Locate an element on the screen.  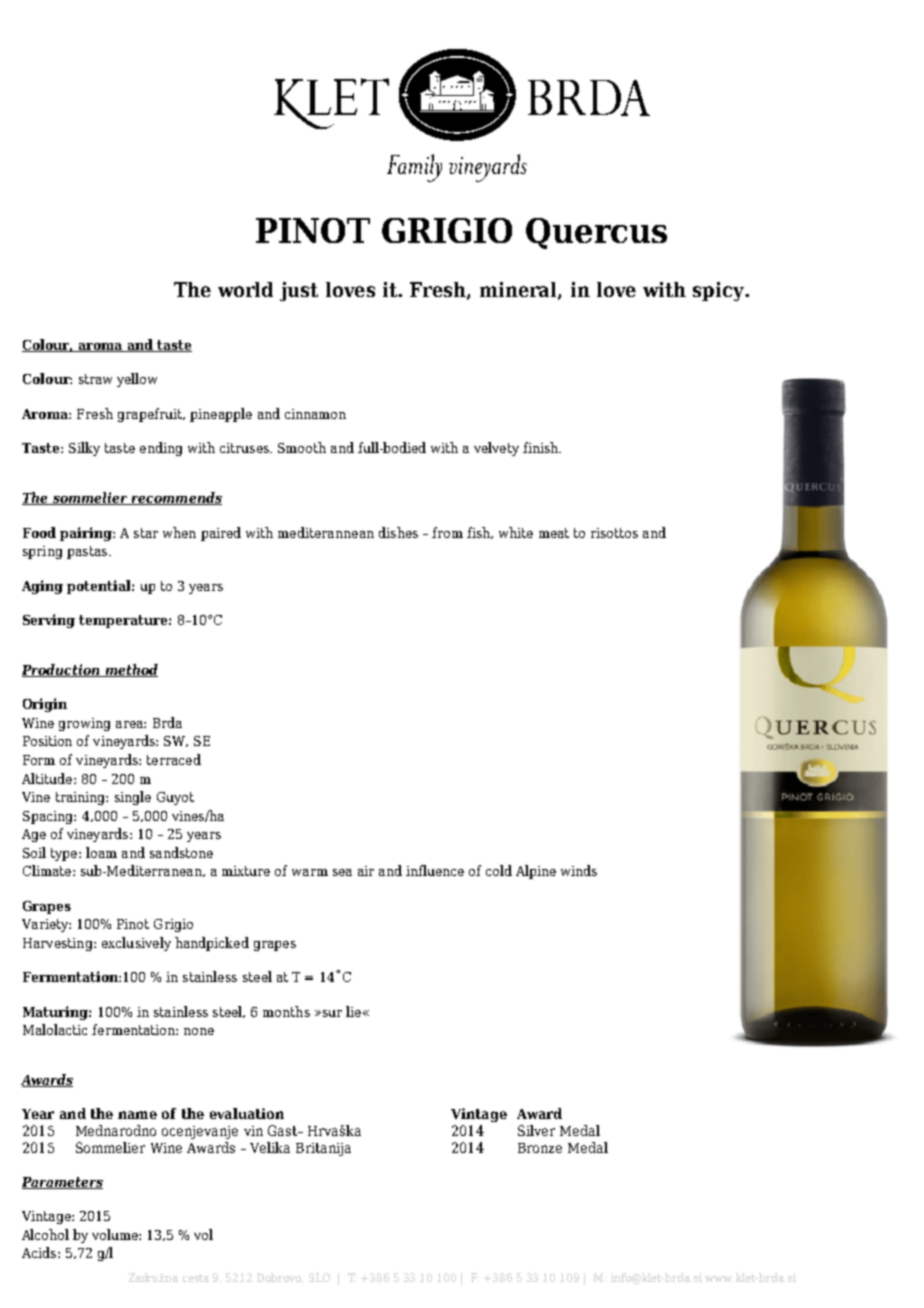
Quercus is located at coordinates (596, 233).
